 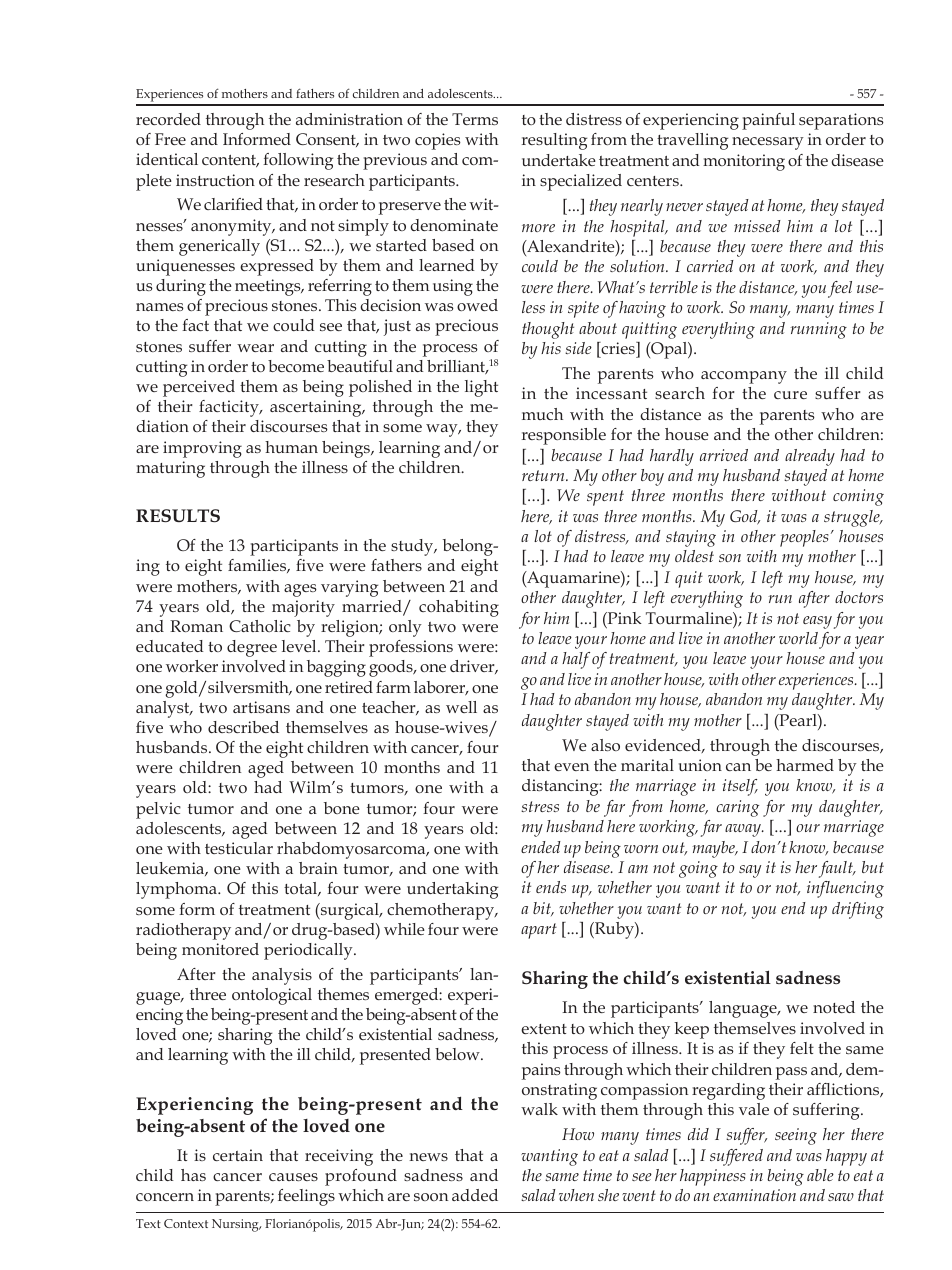 I want to click on necessary, so click(x=768, y=143).
